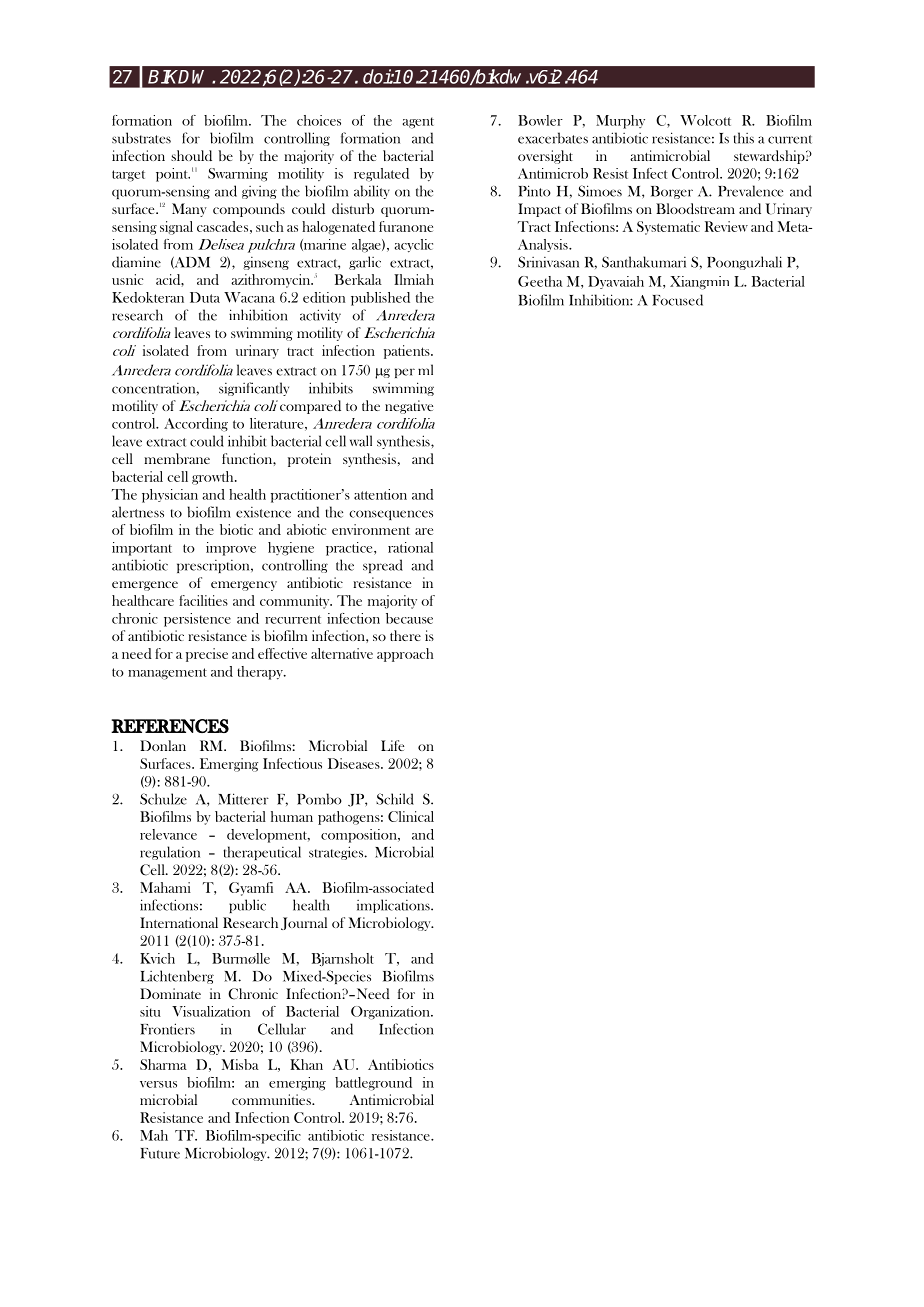 This document has width=924, height=1307. Describe the element at coordinates (191, 155) in the document. I see `should` at that location.
